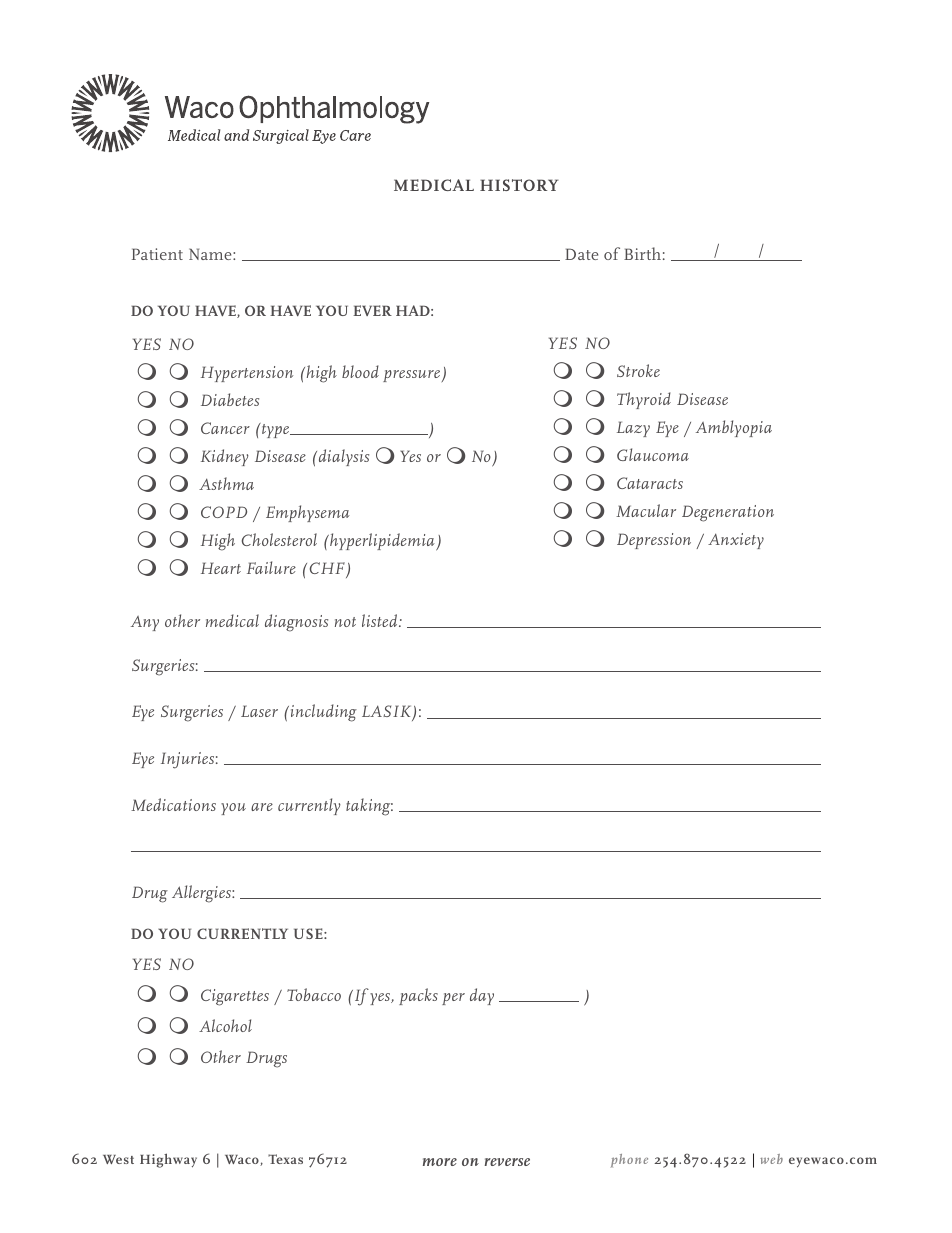  What do you see at coordinates (581, 254) in the image?
I see `Date` at bounding box center [581, 254].
